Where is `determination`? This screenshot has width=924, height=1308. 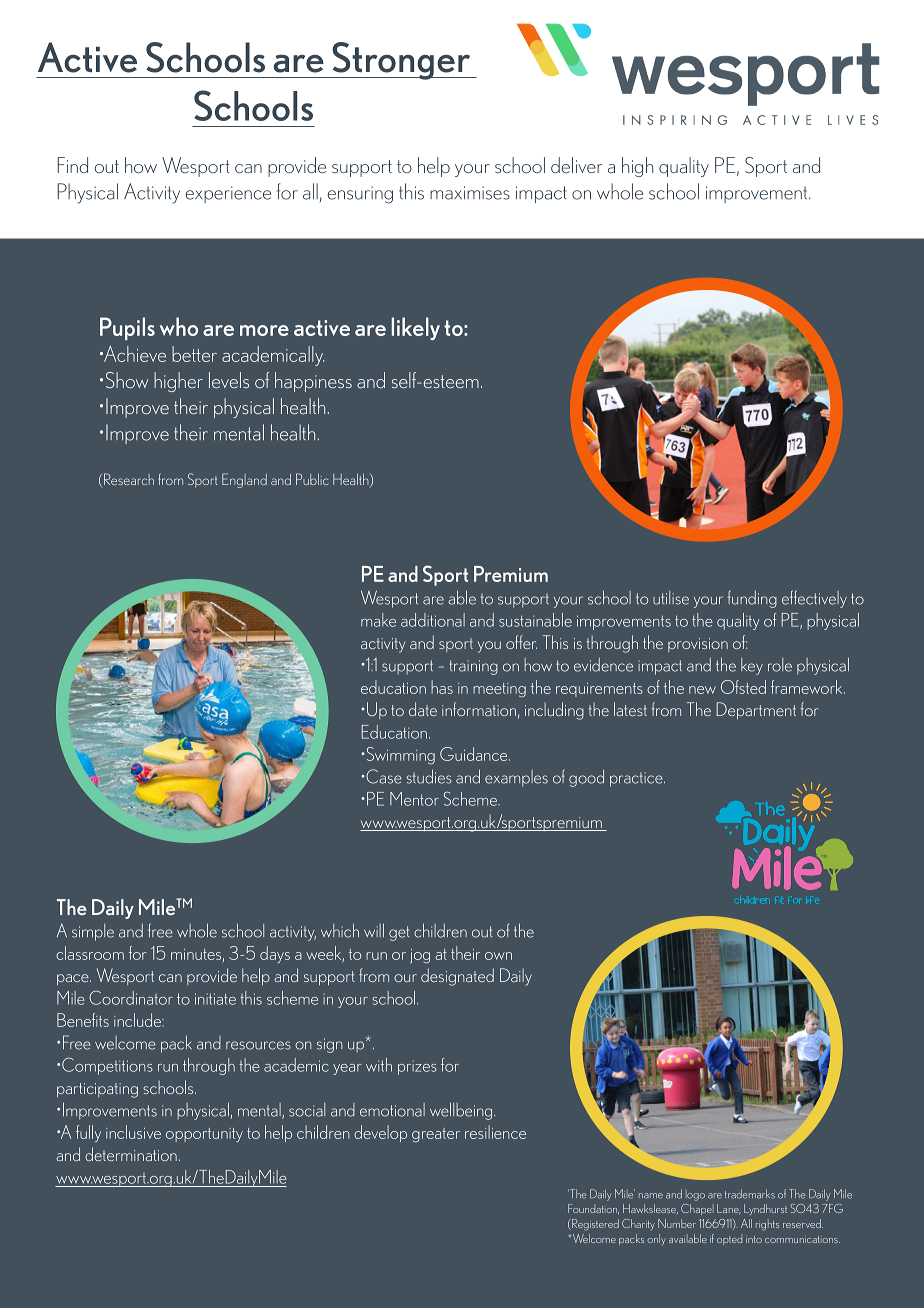
determination is located at coordinates (131, 1154).
